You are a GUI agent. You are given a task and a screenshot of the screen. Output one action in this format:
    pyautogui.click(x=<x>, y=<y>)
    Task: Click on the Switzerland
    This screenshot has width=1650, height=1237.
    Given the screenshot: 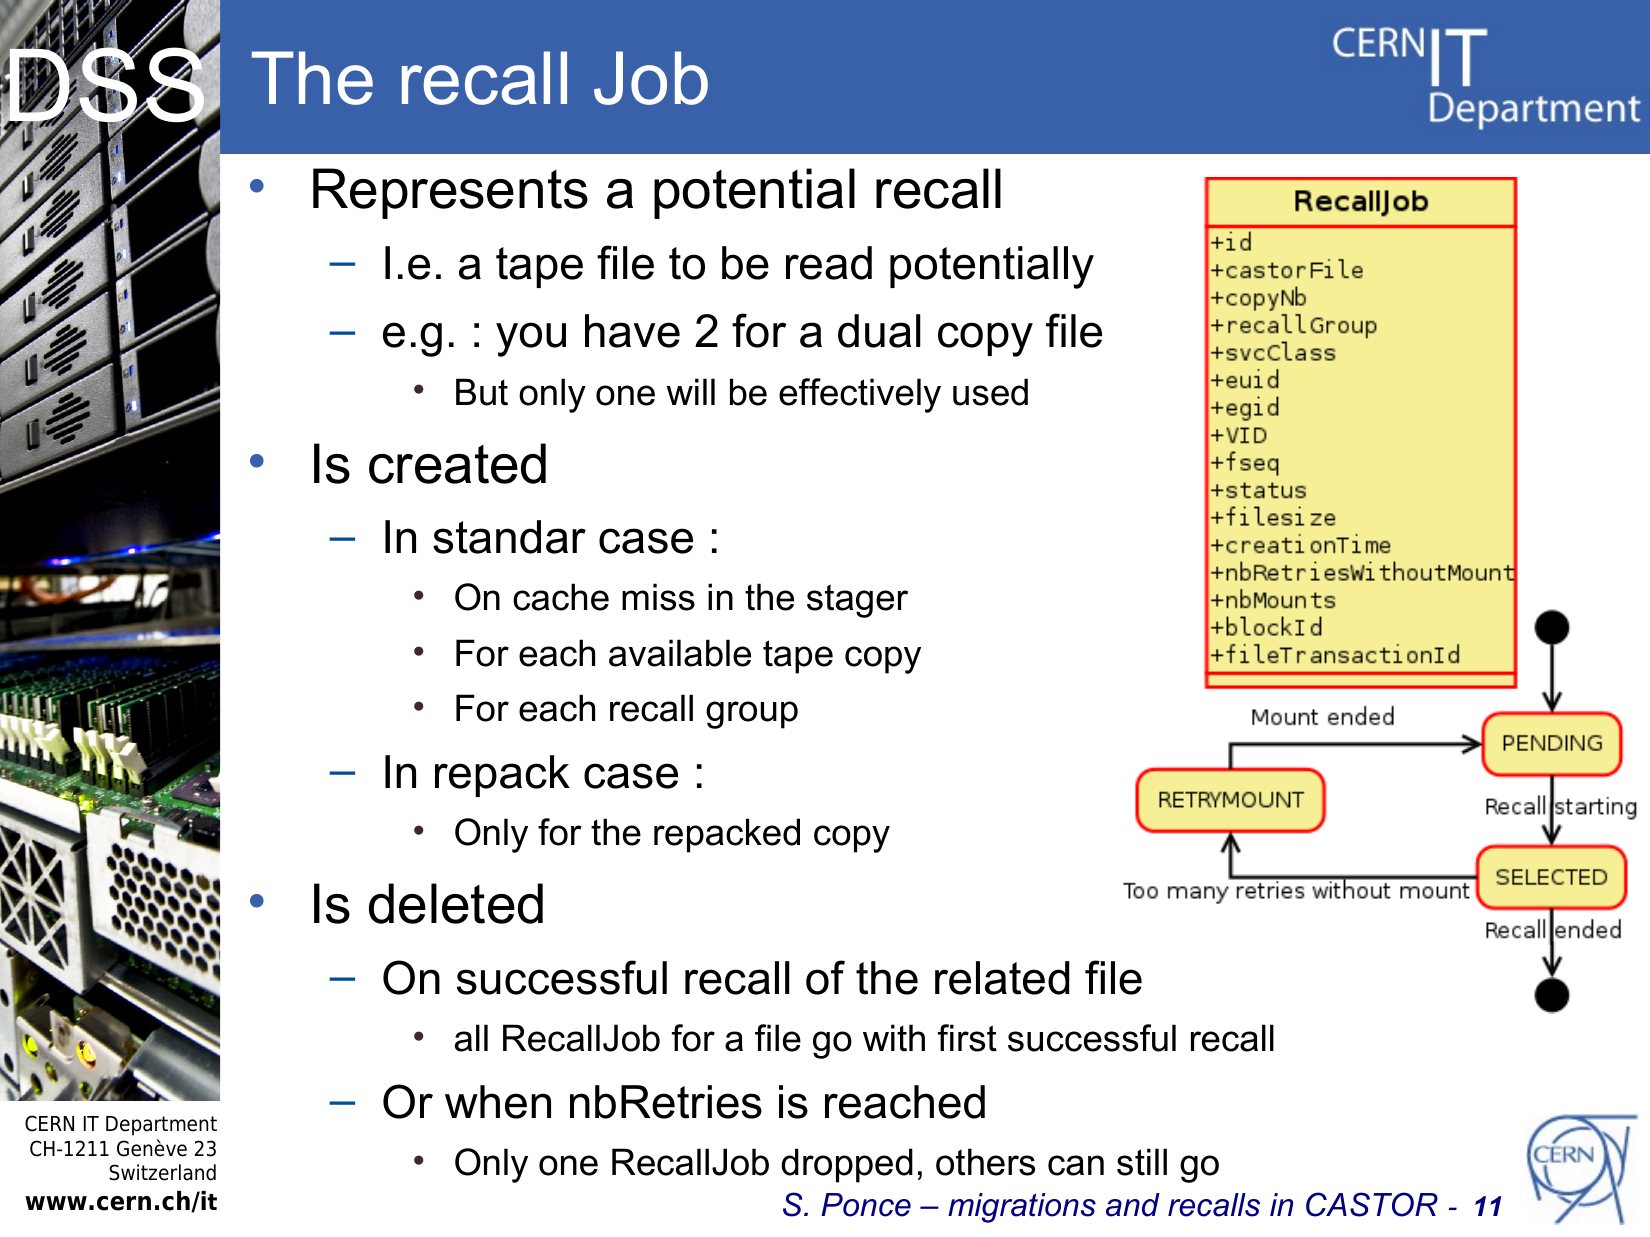 What is the action you would take?
    pyautogui.click(x=162, y=1172)
